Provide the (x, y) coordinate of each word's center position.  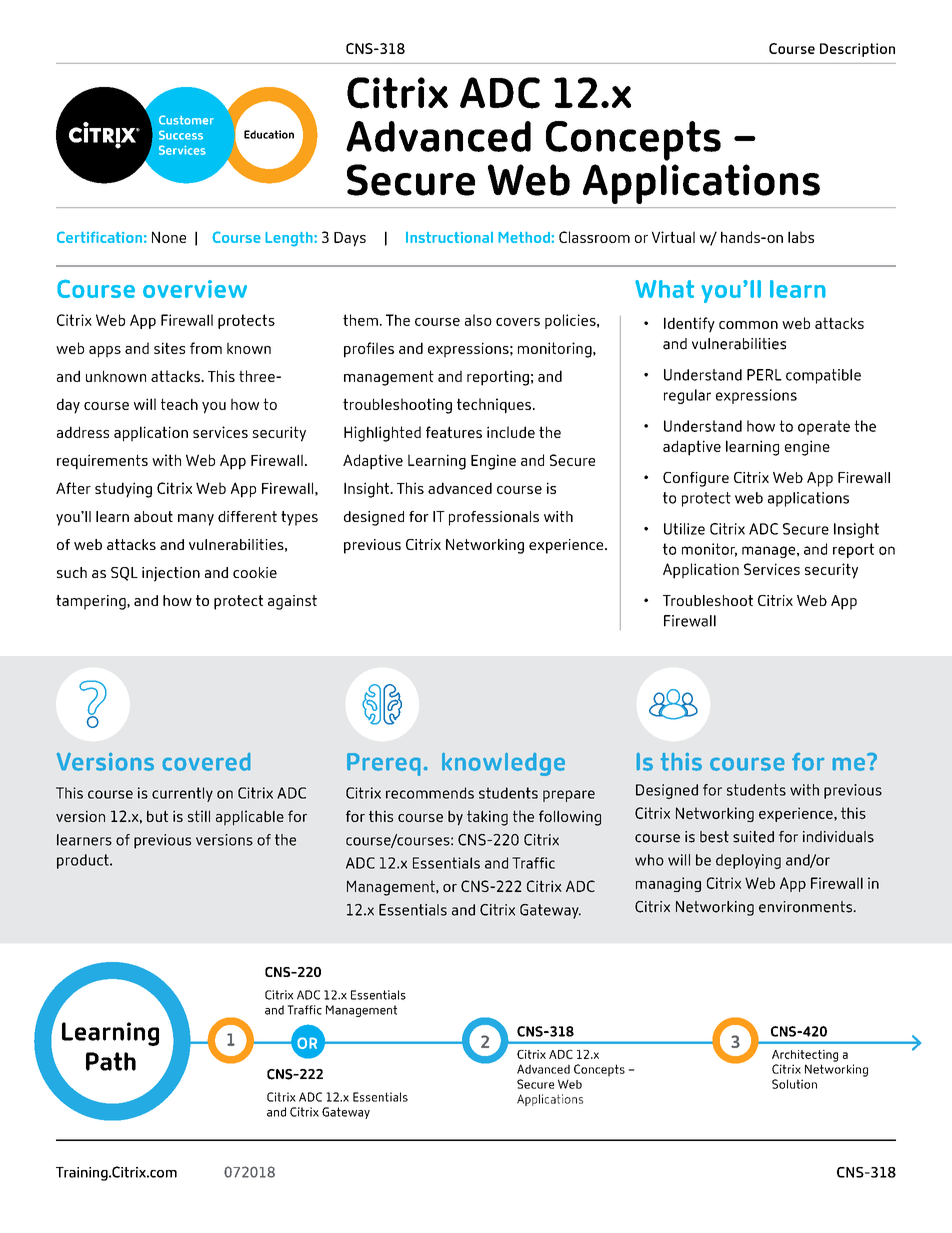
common (748, 325)
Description (857, 50)
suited (753, 837)
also (478, 320)
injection (171, 574)
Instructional (449, 237)
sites (169, 348)
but (157, 816)
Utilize (684, 529)
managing (668, 884)
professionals (494, 518)
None (169, 237)
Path (111, 1061)
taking (487, 818)
